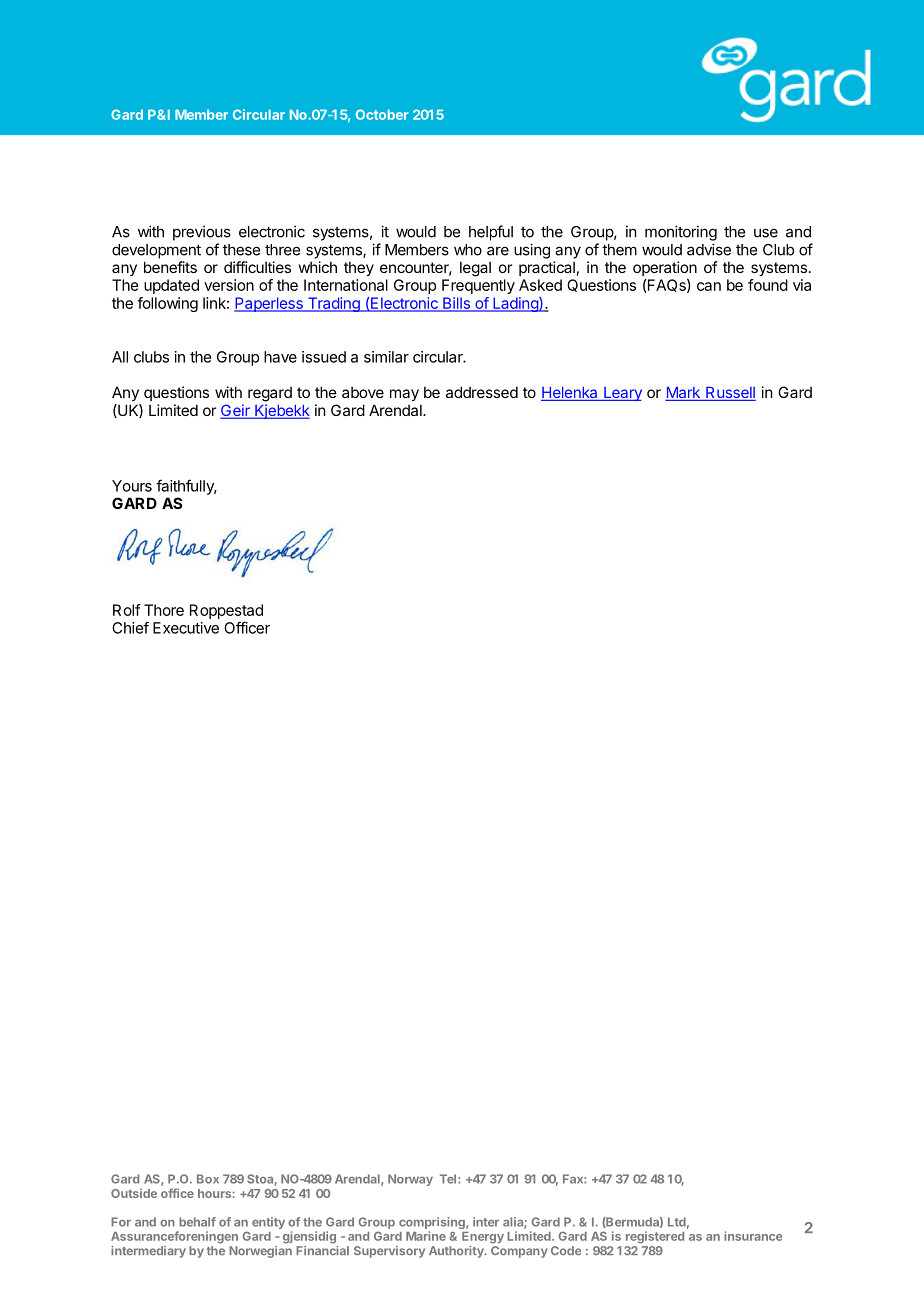  Describe the element at coordinates (681, 233) in the screenshot. I see `monitoring` at that location.
